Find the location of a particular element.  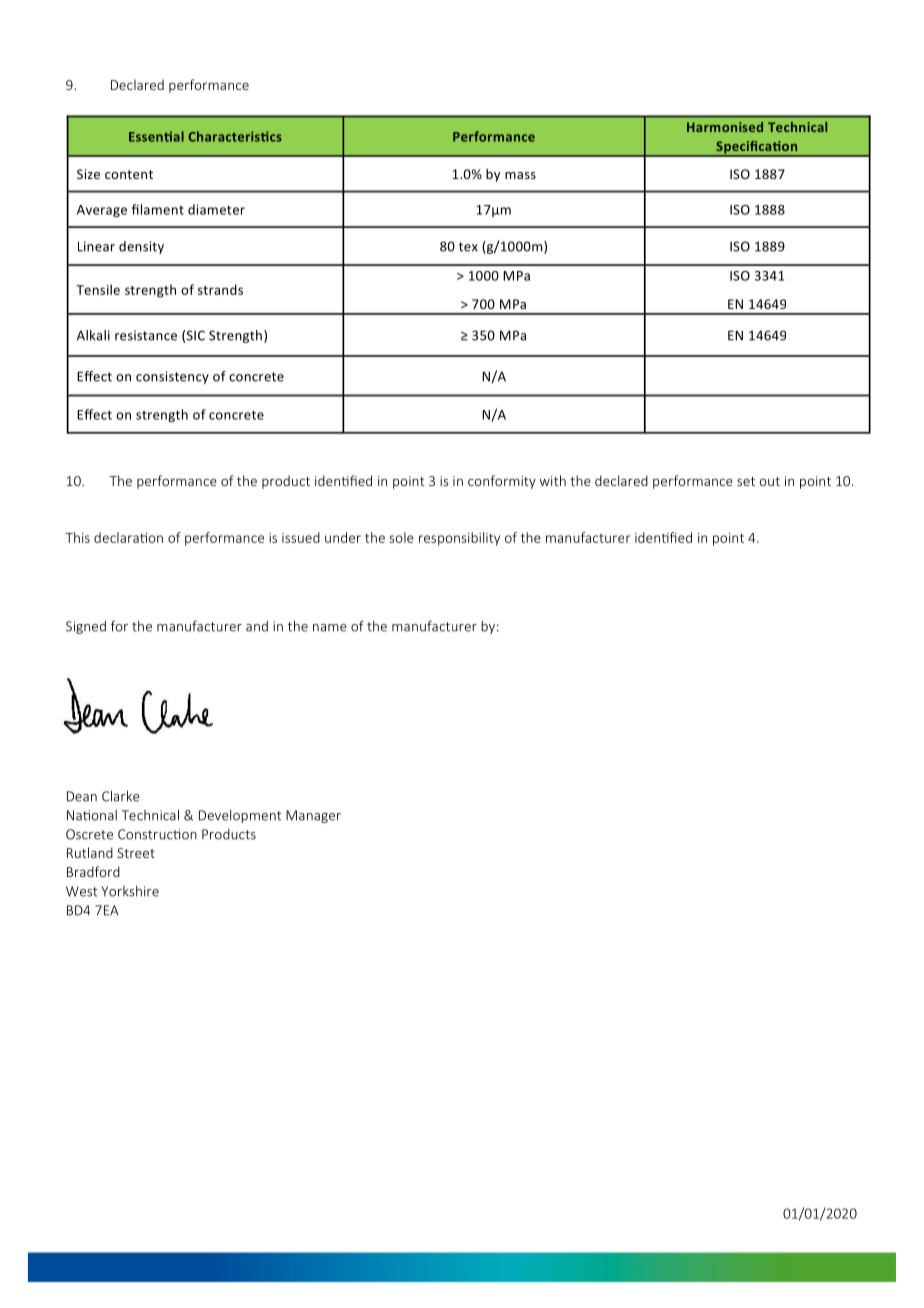

set is located at coordinates (746, 481).
